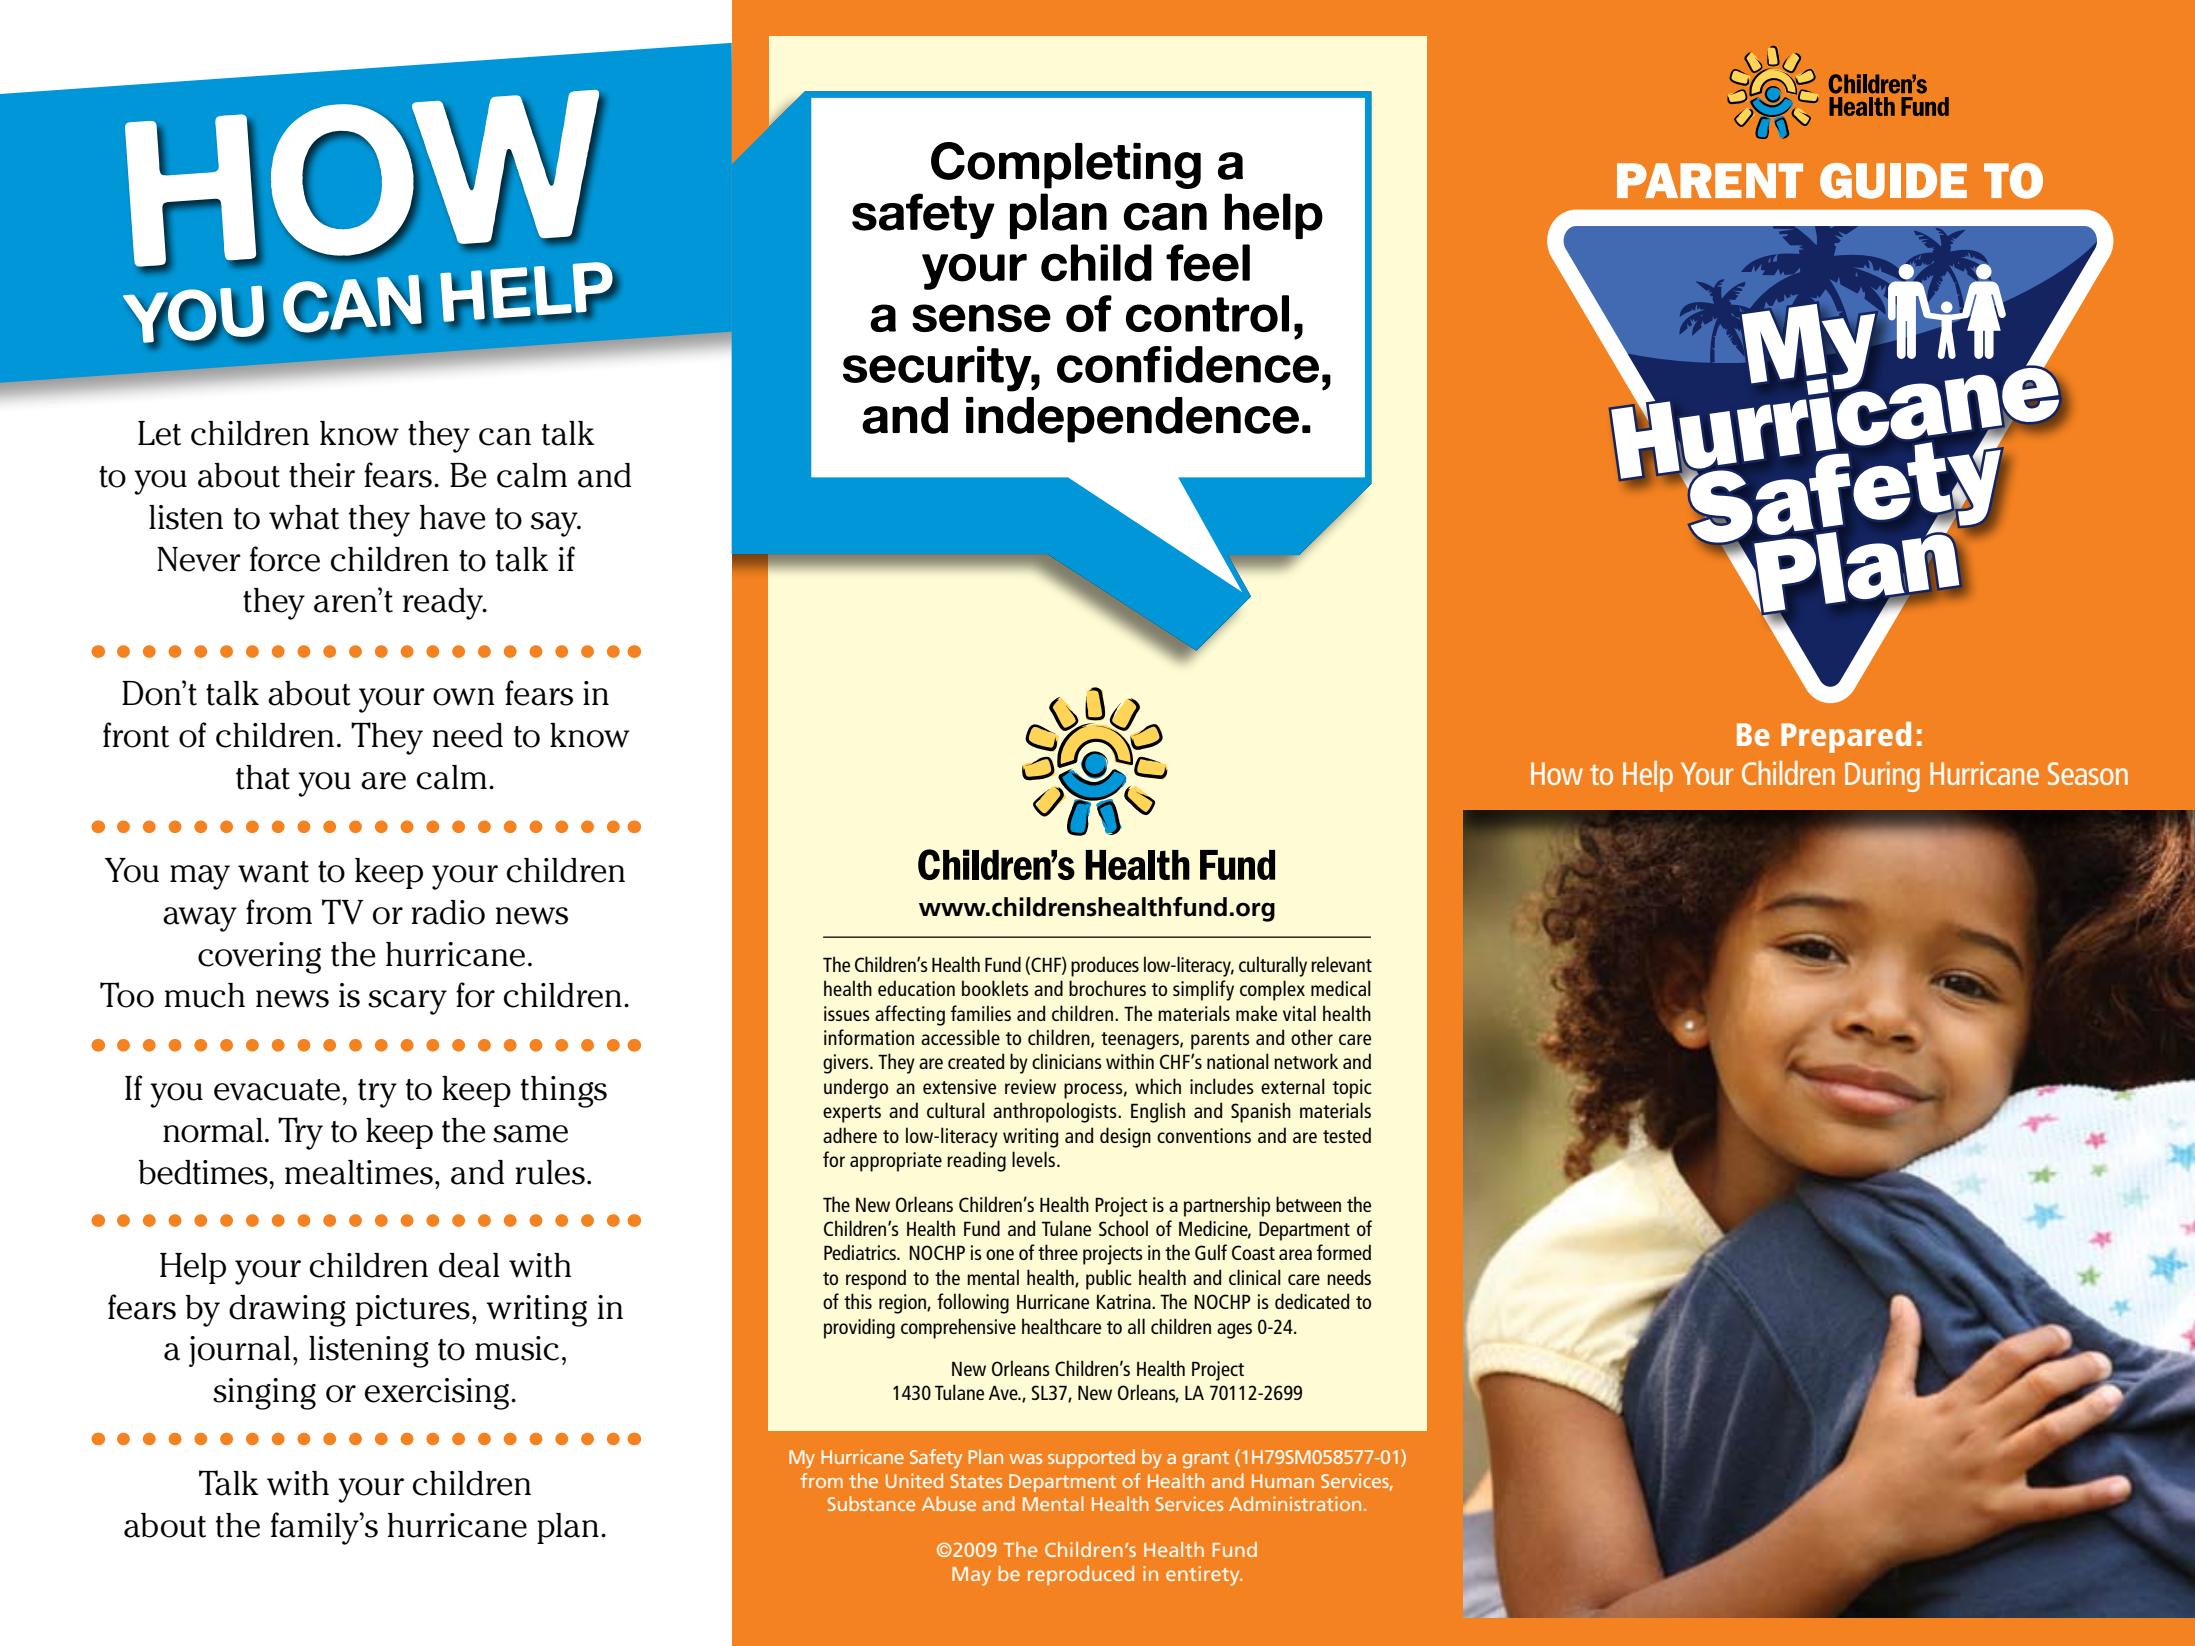 This document has height=1646, width=2195. I want to click on GUIDE, so click(1893, 181).
